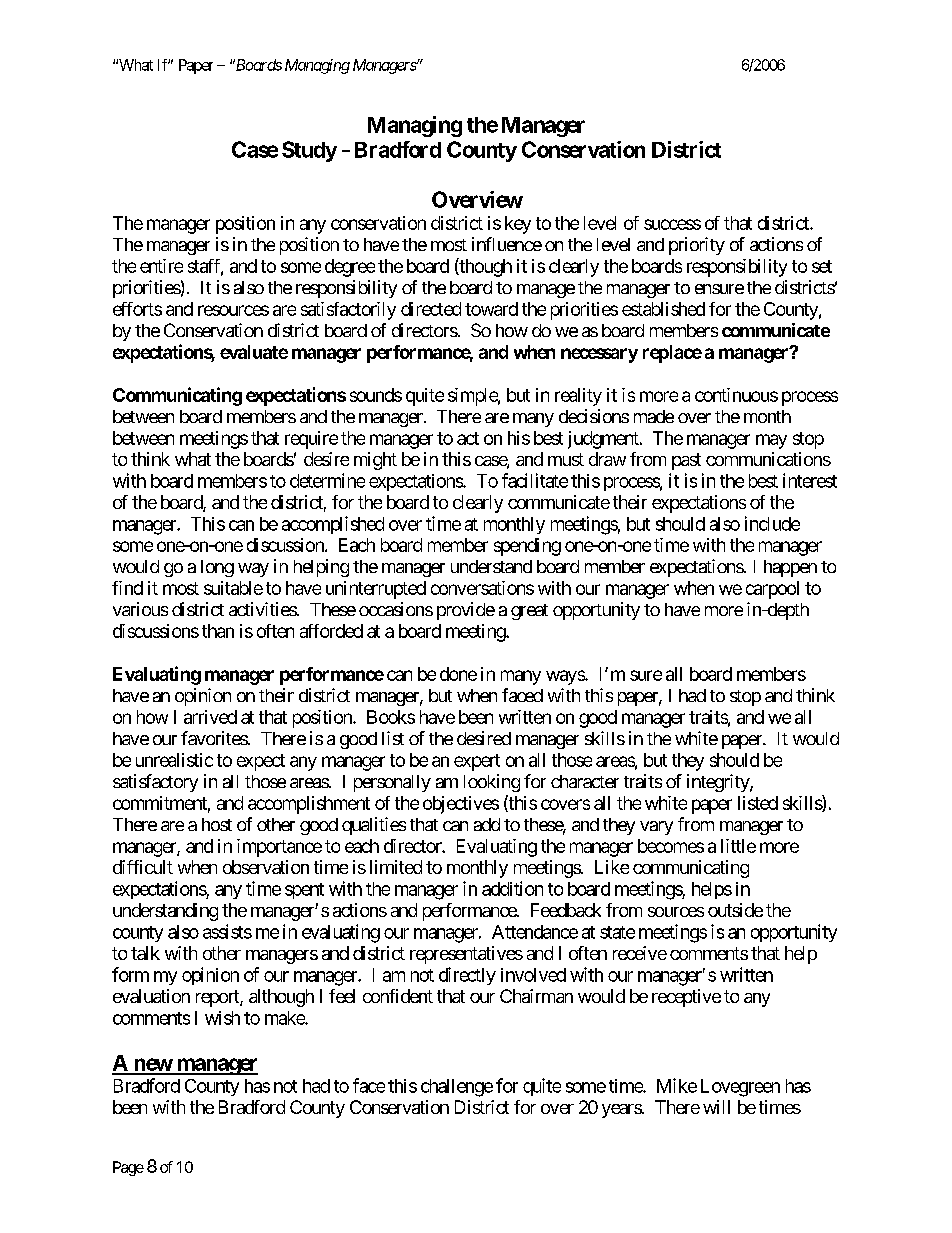  What do you see at coordinates (309, 151) in the screenshot?
I see `Study` at bounding box center [309, 151].
